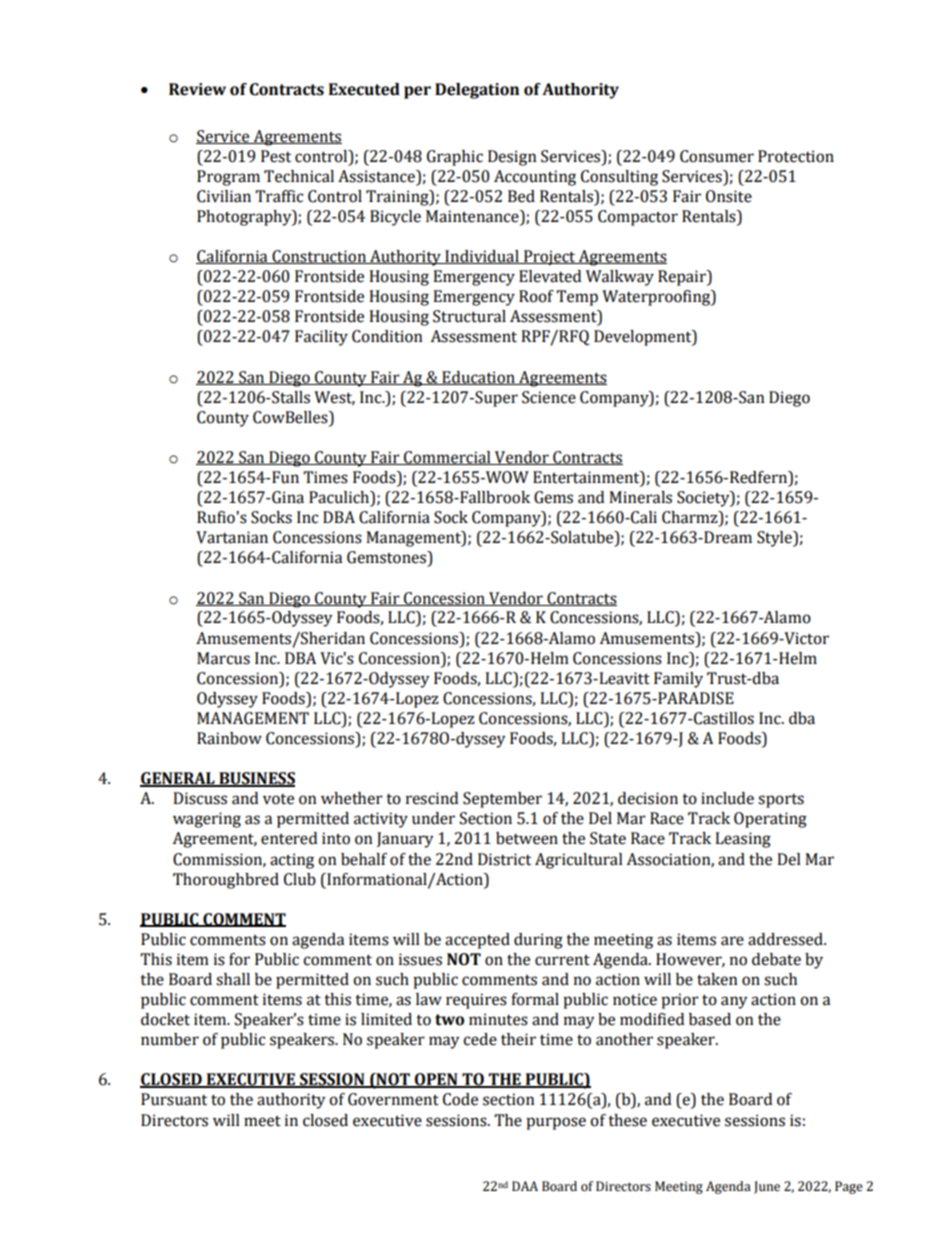 The image size is (952, 1233). Describe the element at coordinates (683, 278) in the screenshot. I see `Repair` at that location.
